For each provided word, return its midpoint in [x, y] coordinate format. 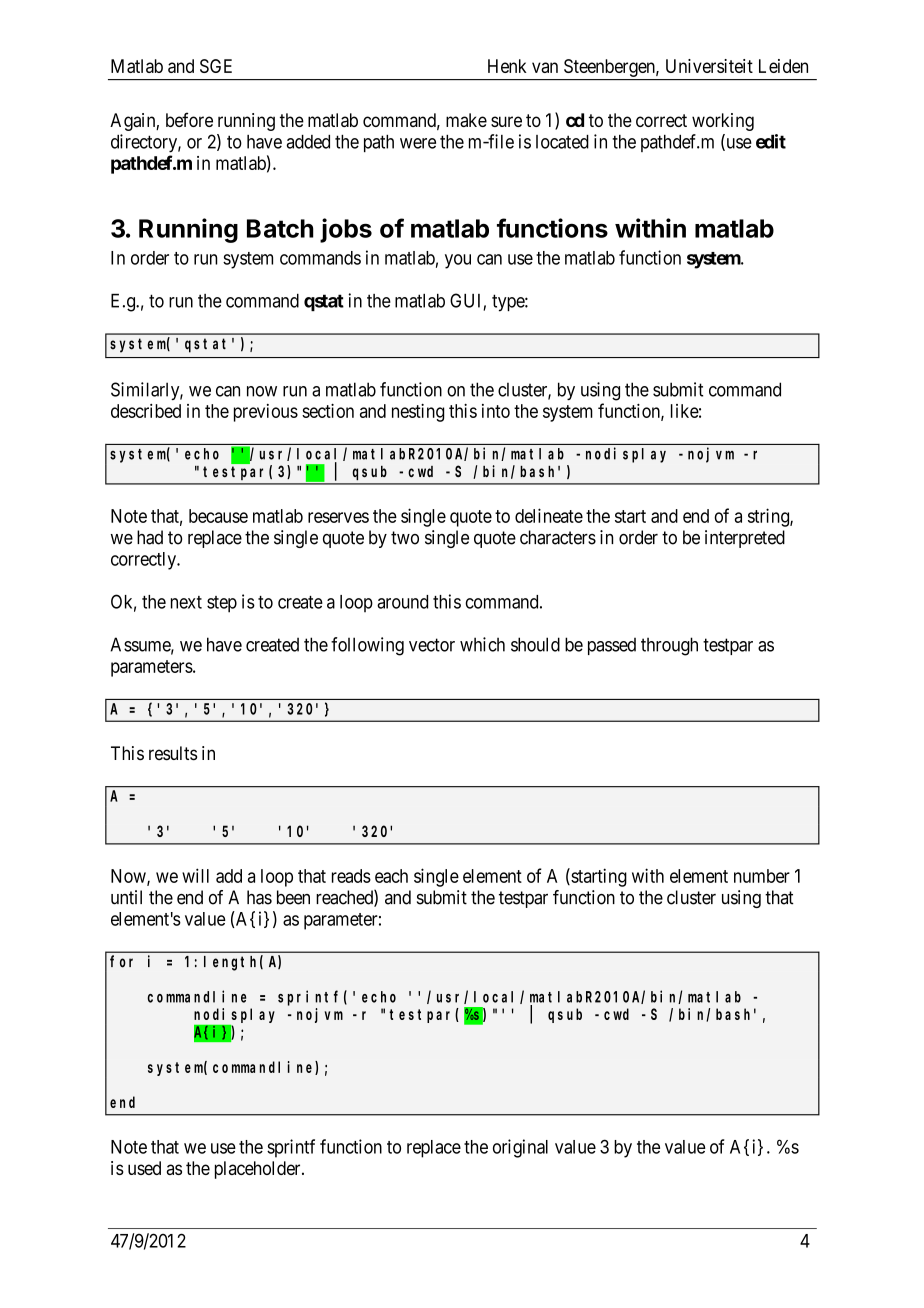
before [189, 119]
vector [432, 645]
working [723, 122]
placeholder [259, 1170]
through [669, 646]
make [466, 120]
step [222, 604]
